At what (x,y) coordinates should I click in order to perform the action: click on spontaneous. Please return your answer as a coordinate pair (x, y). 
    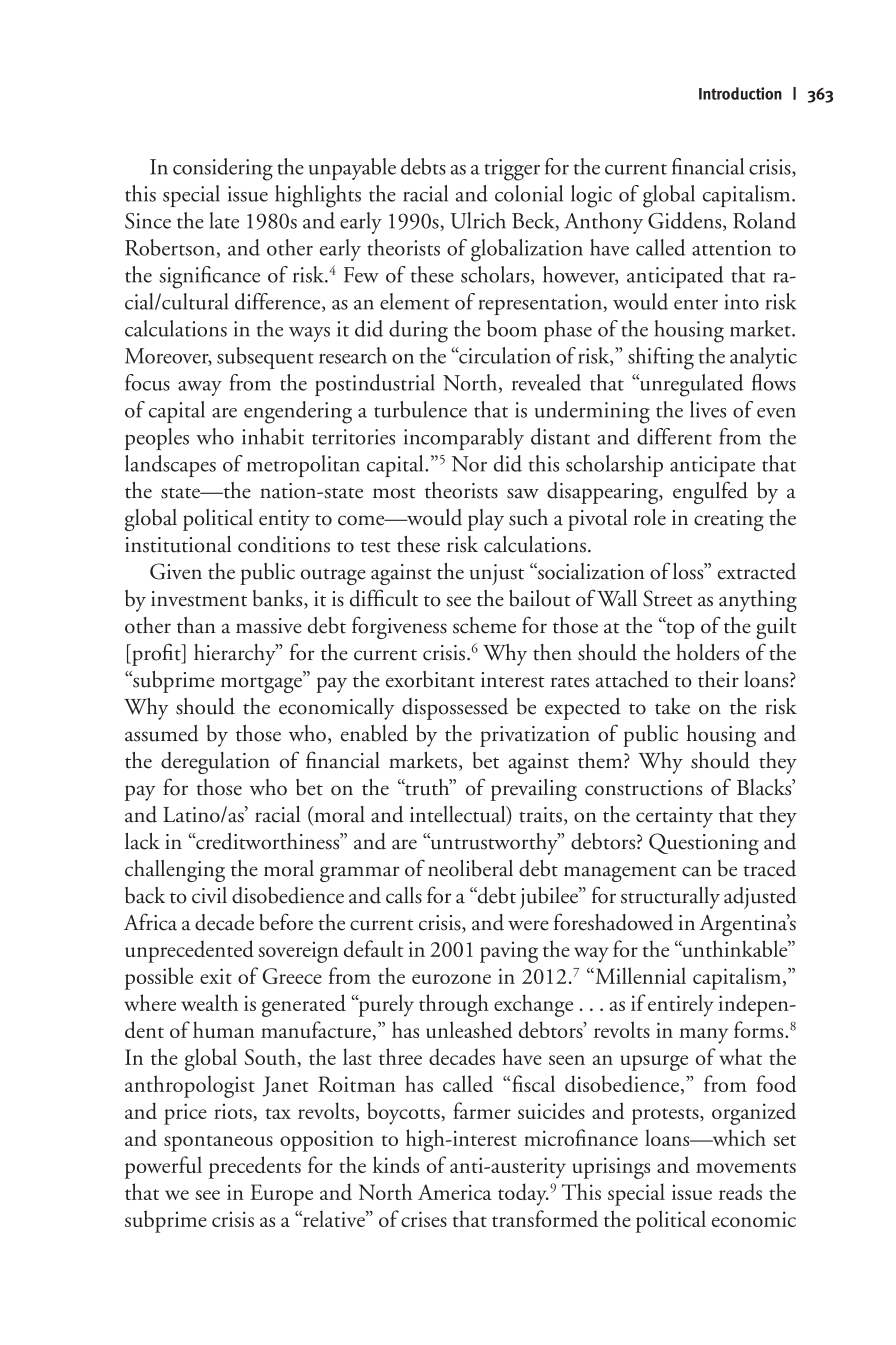
    Looking at the image, I should click on (218, 1143).
